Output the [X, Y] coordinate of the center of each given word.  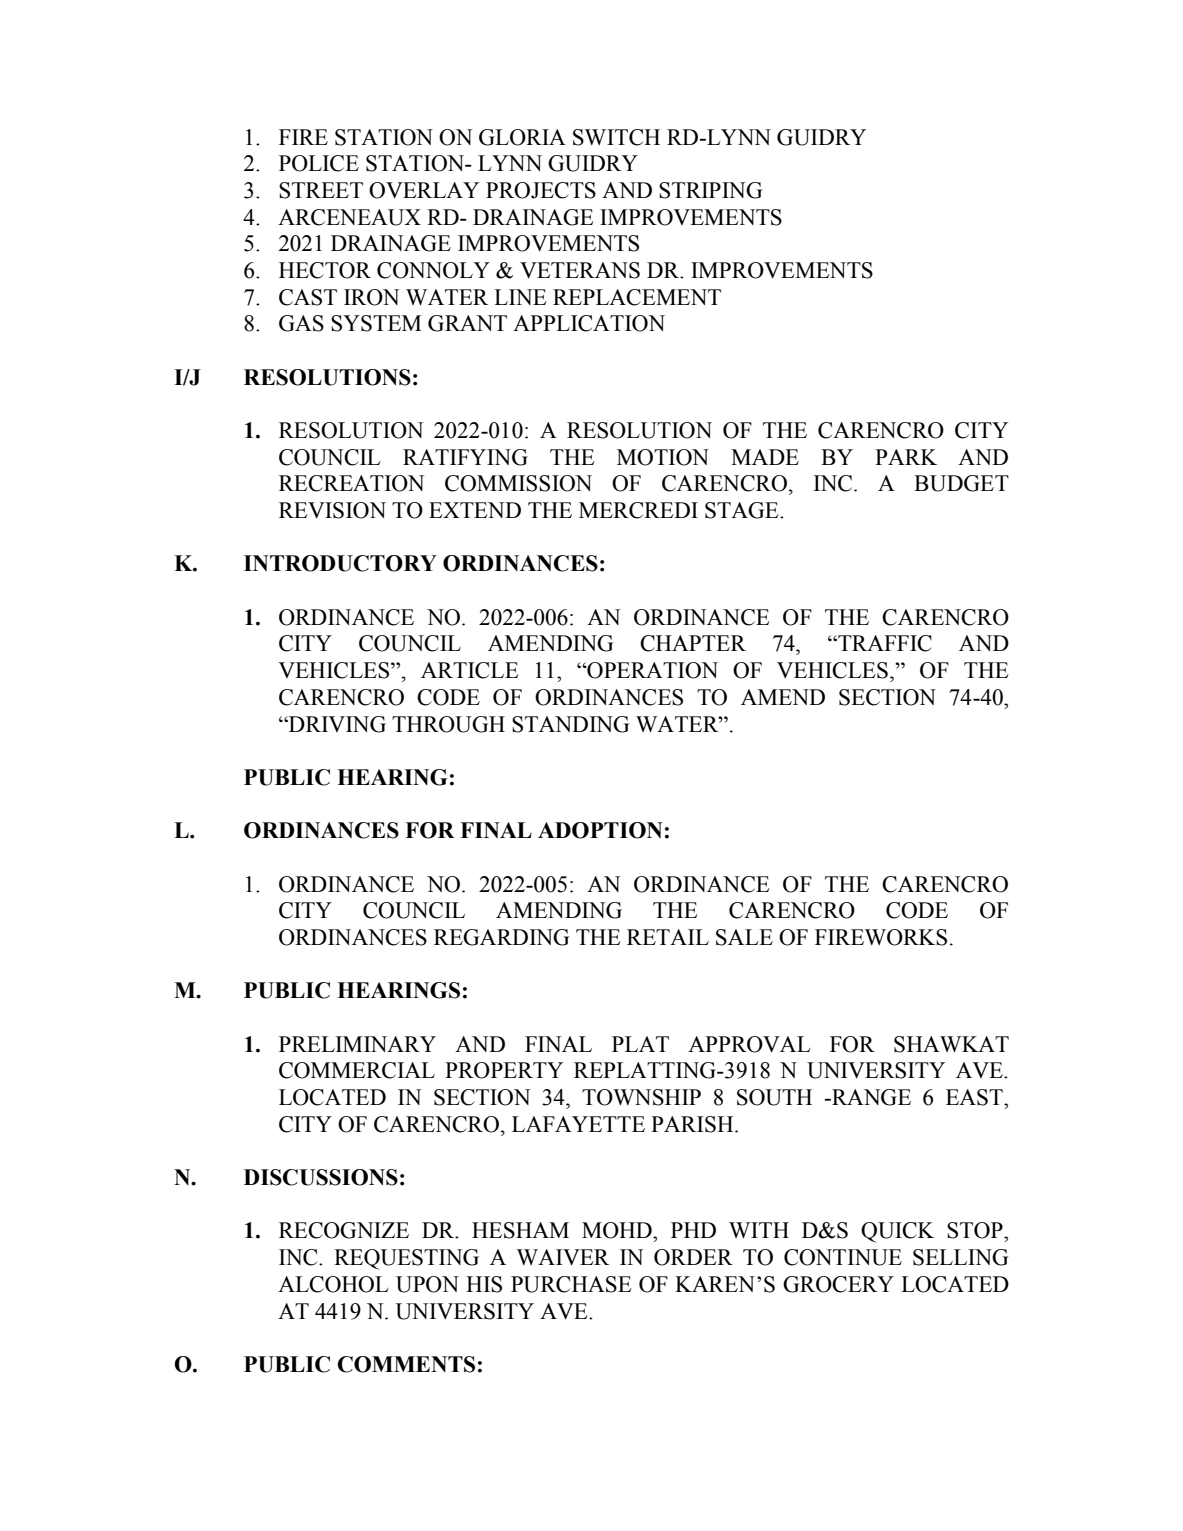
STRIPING [710, 190]
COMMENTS [406, 1364]
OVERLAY [424, 190]
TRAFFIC [884, 643]
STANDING [570, 724]
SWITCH [616, 137]
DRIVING [336, 724]
